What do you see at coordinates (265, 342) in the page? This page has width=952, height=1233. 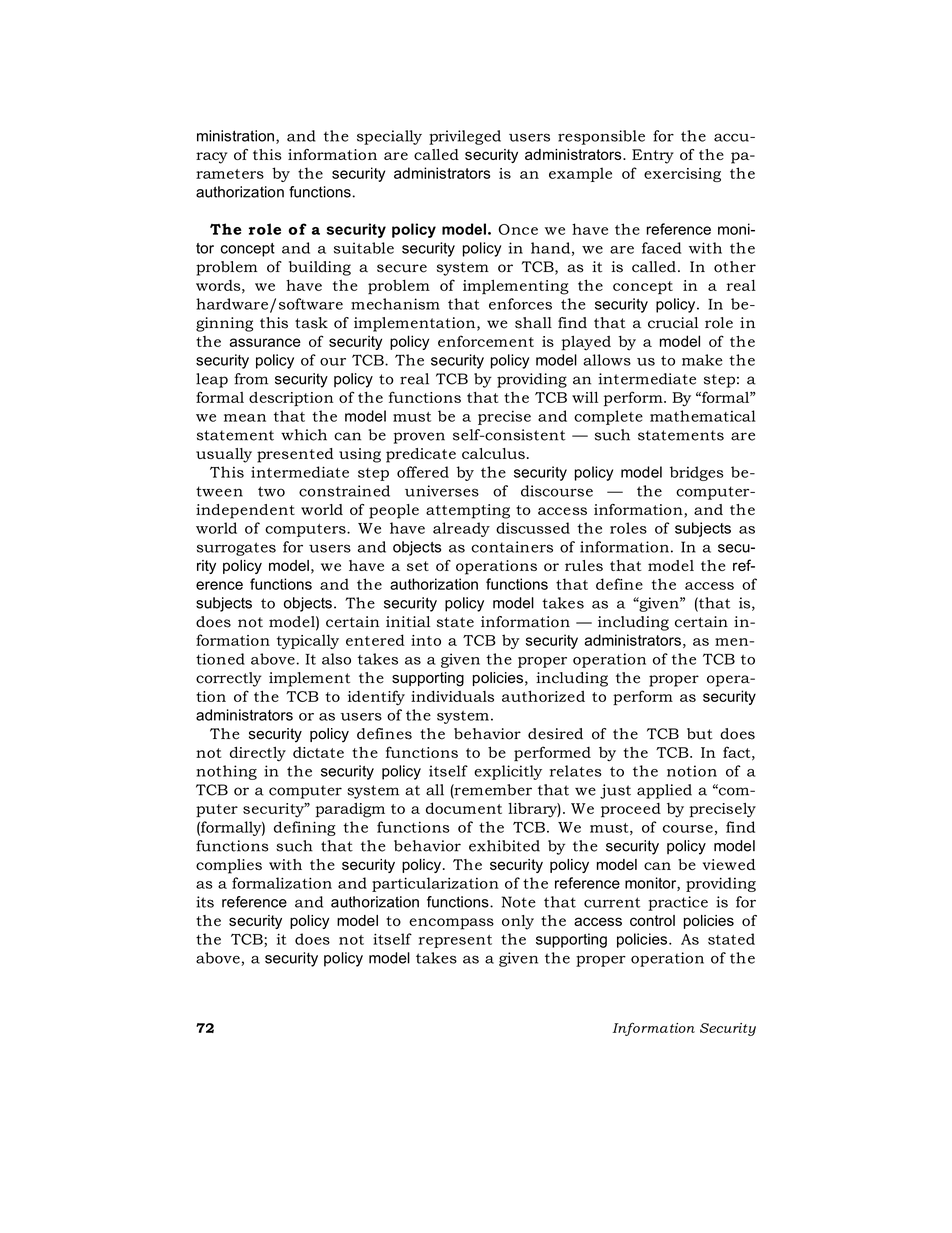 I see `assurance` at bounding box center [265, 342].
